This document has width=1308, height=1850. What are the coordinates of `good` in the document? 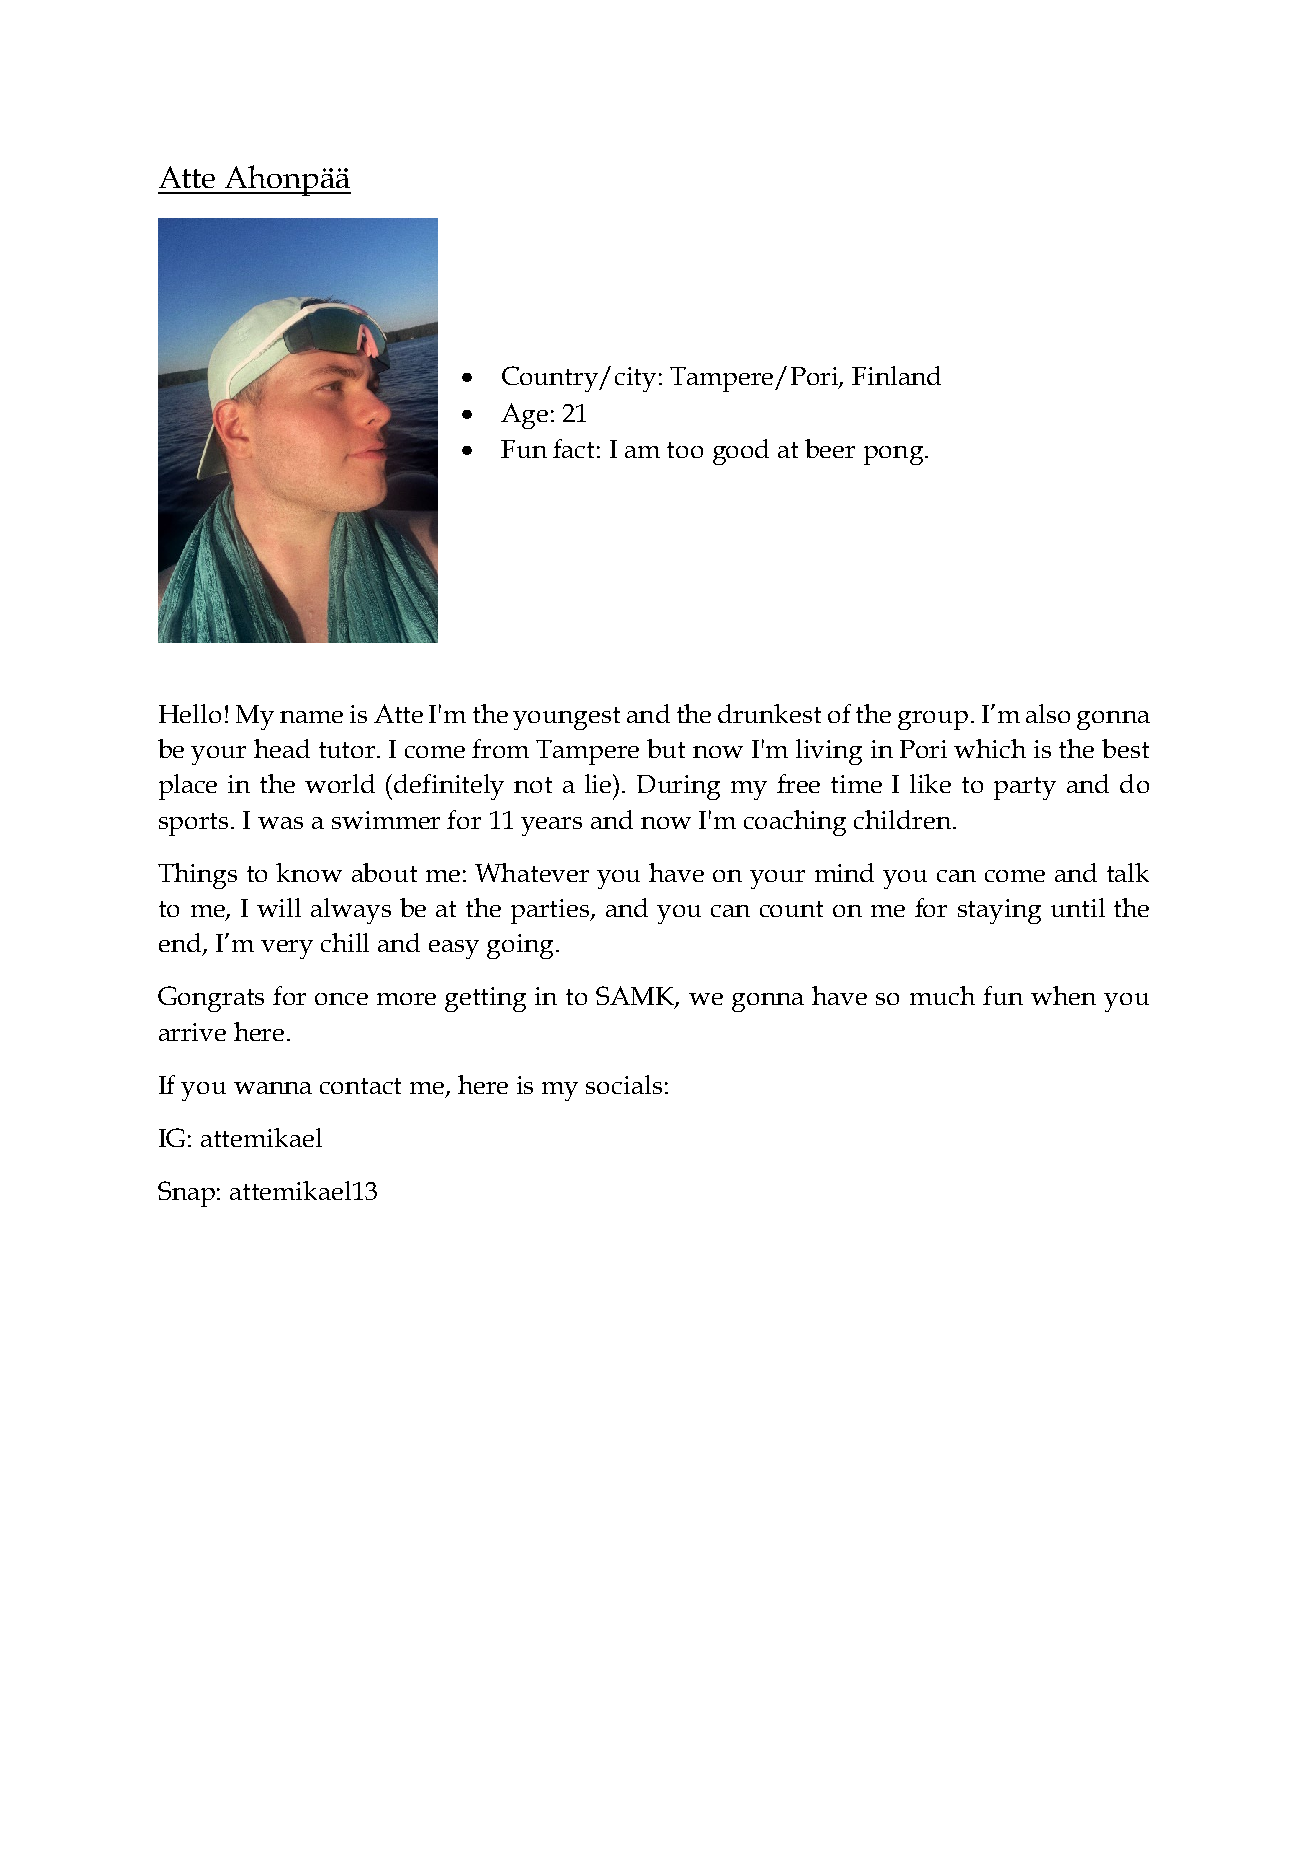 It's located at (741, 452).
